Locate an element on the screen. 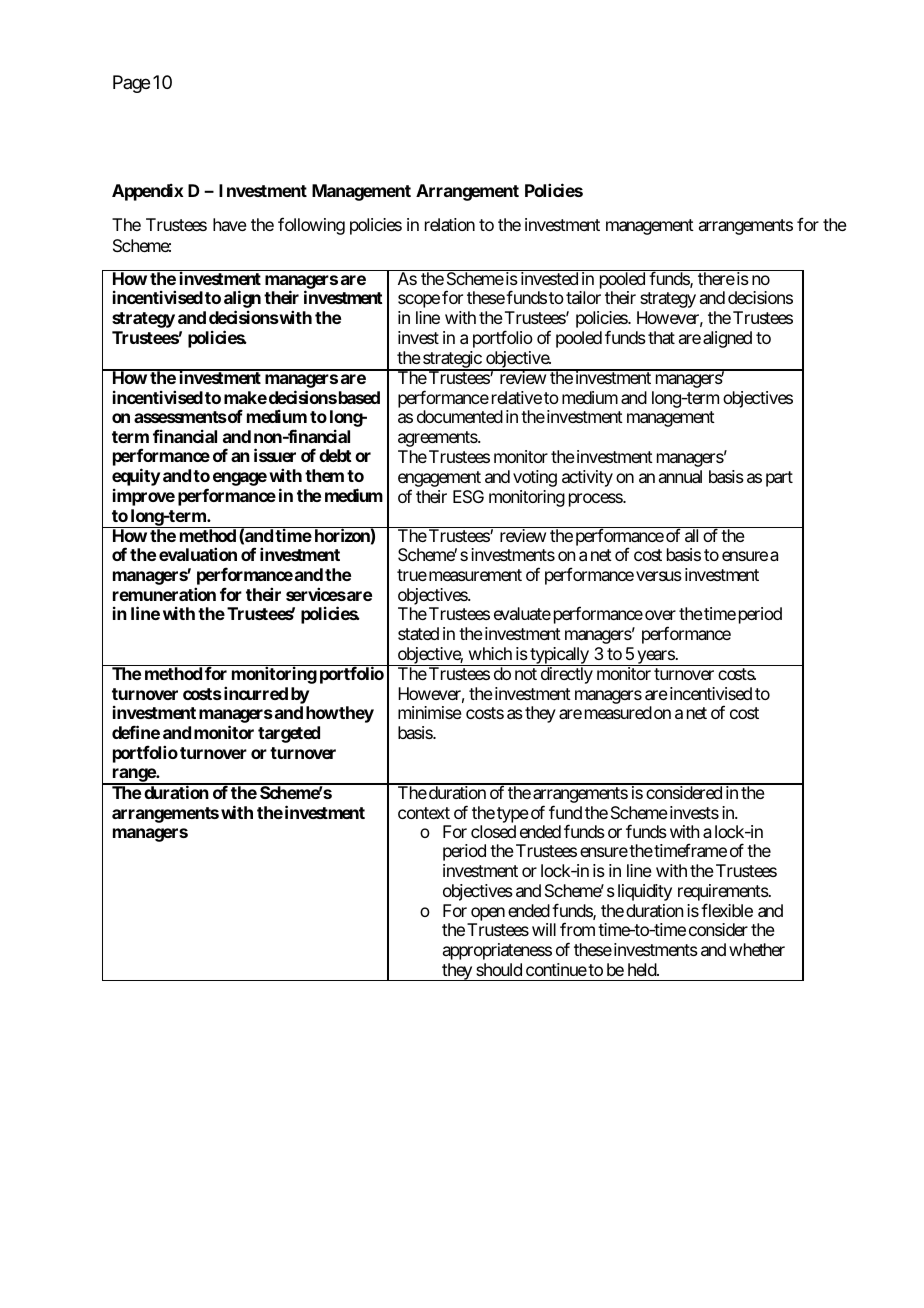 The height and width of the screenshot is (1308, 924). minimise is located at coordinates (430, 712).
